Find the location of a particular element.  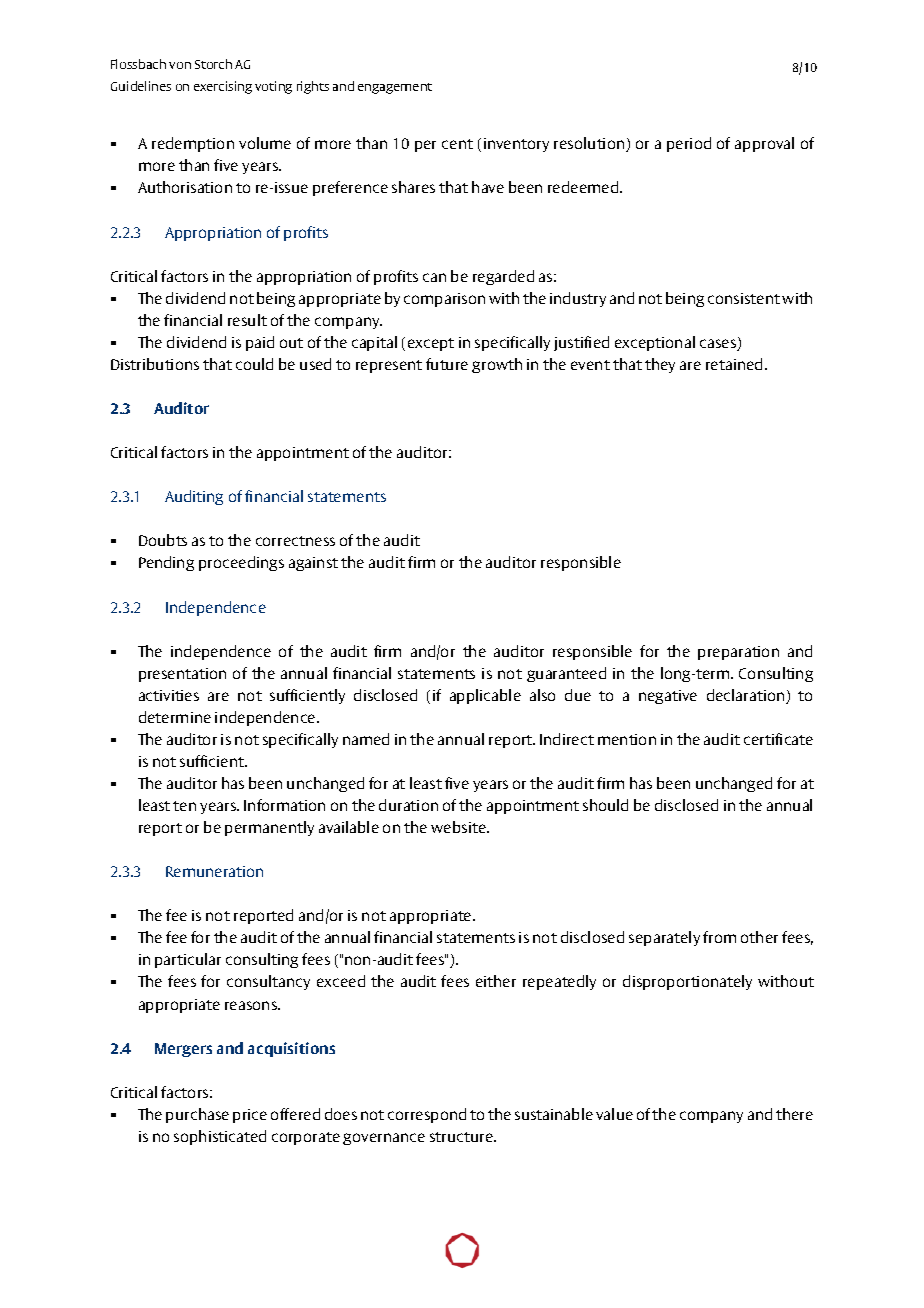

period is located at coordinates (689, 144).
